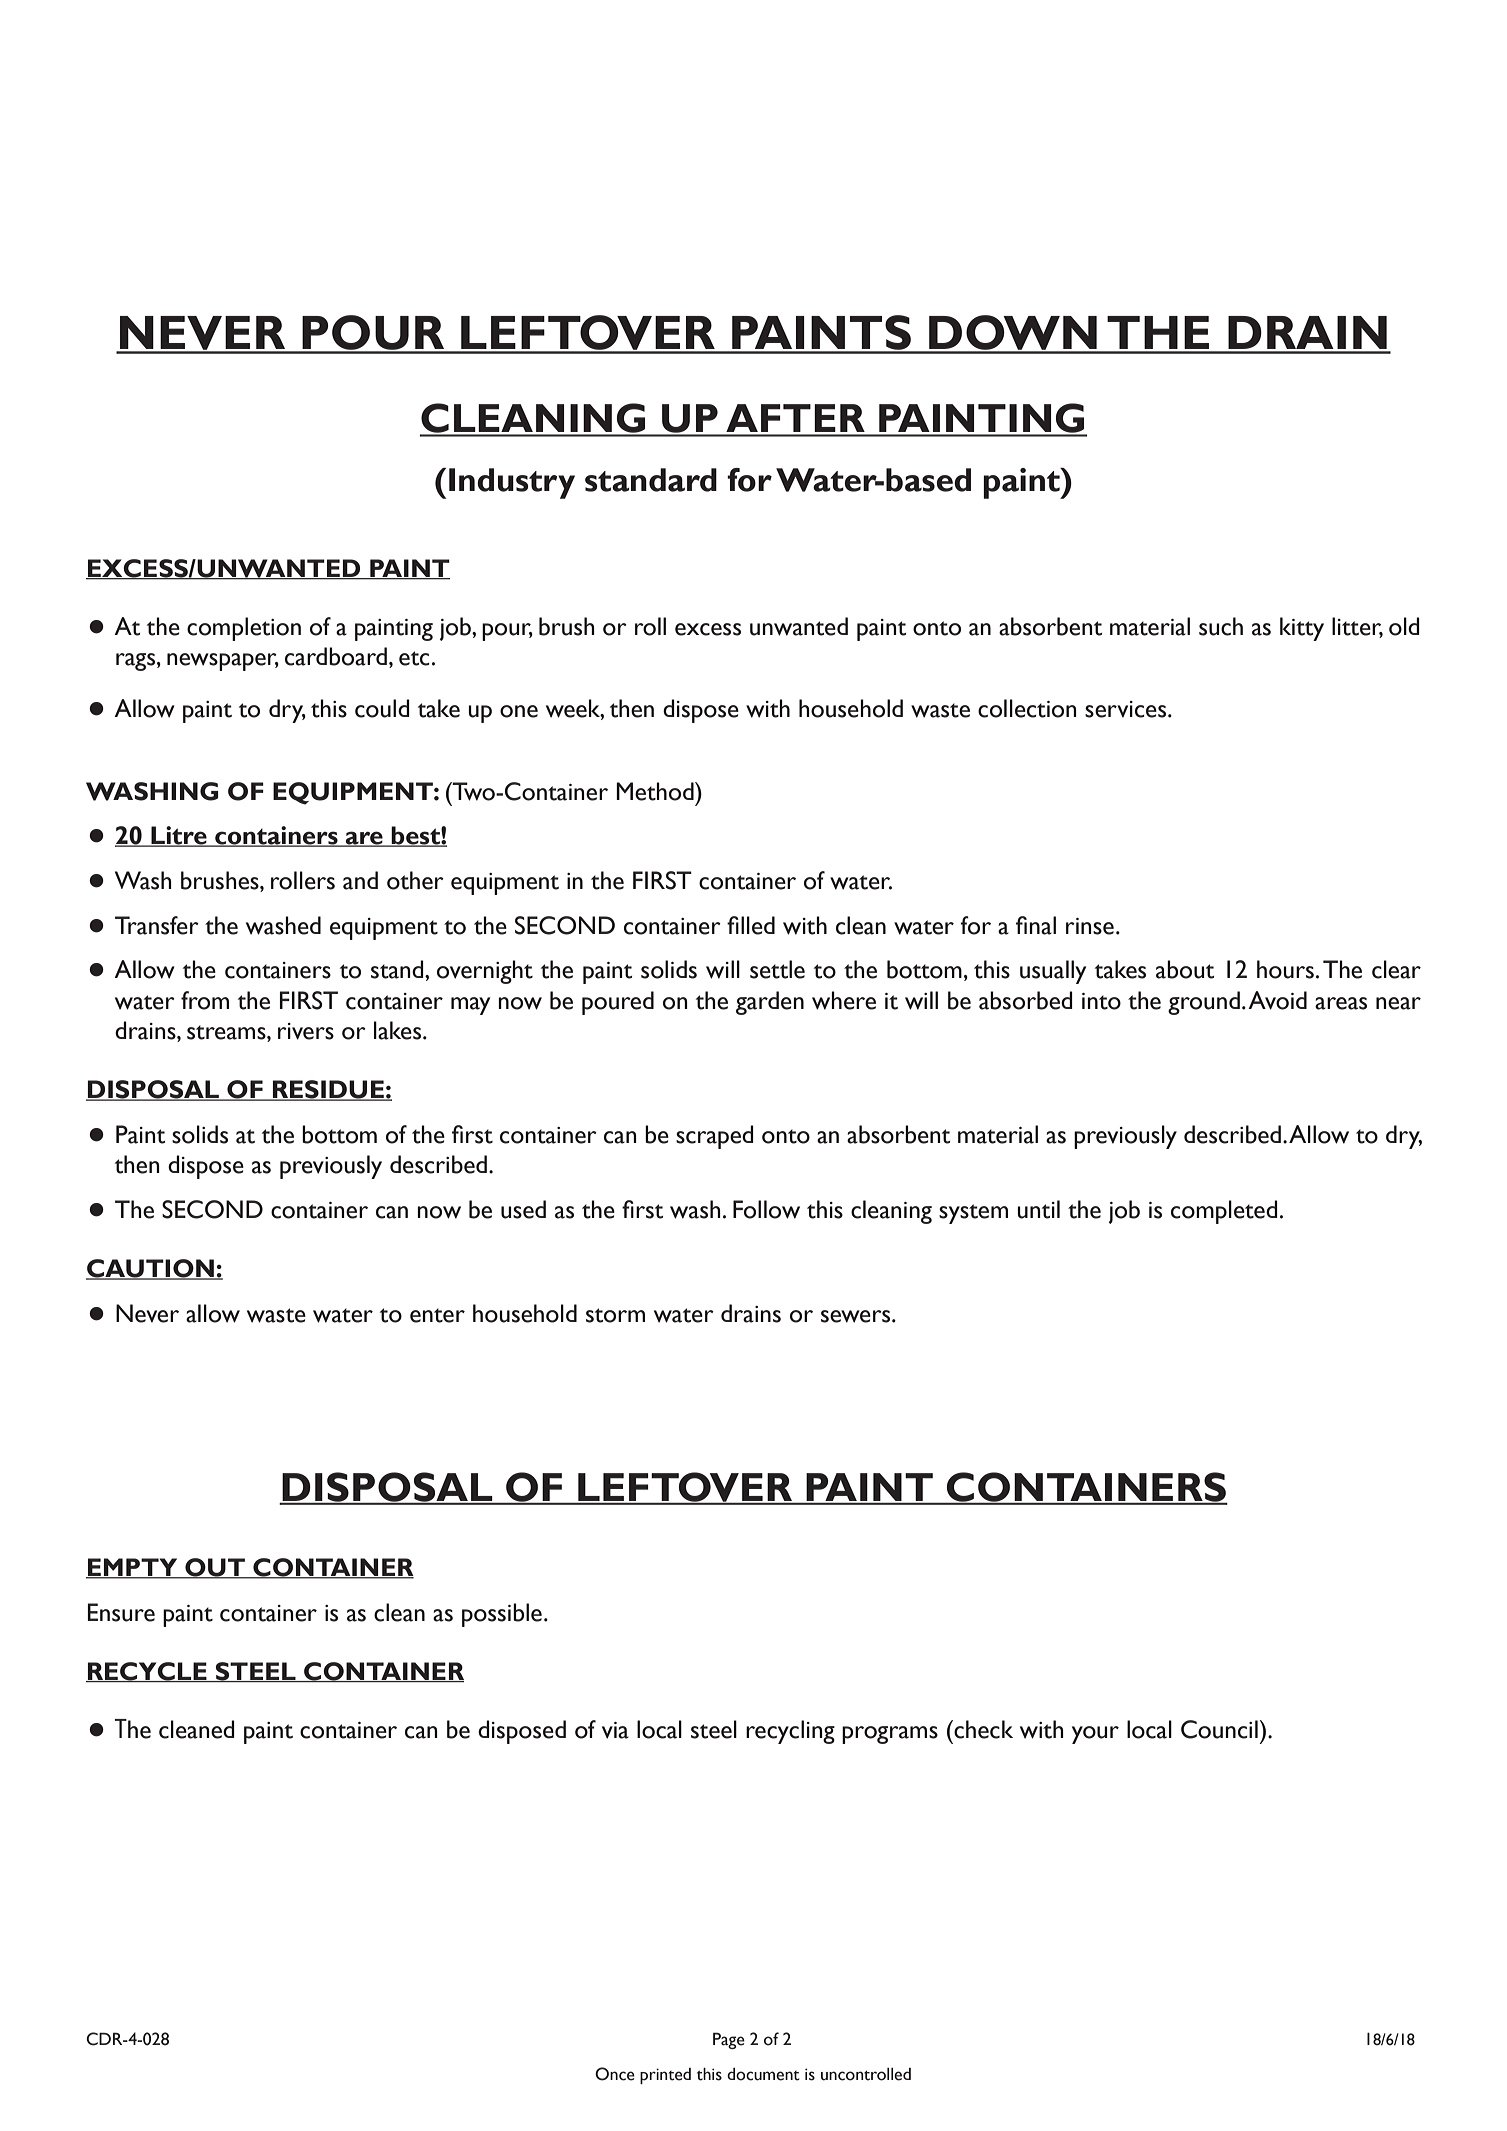  Describe the element at coordinates (1221, 626) in the screenshot. I see `such` at that location.
